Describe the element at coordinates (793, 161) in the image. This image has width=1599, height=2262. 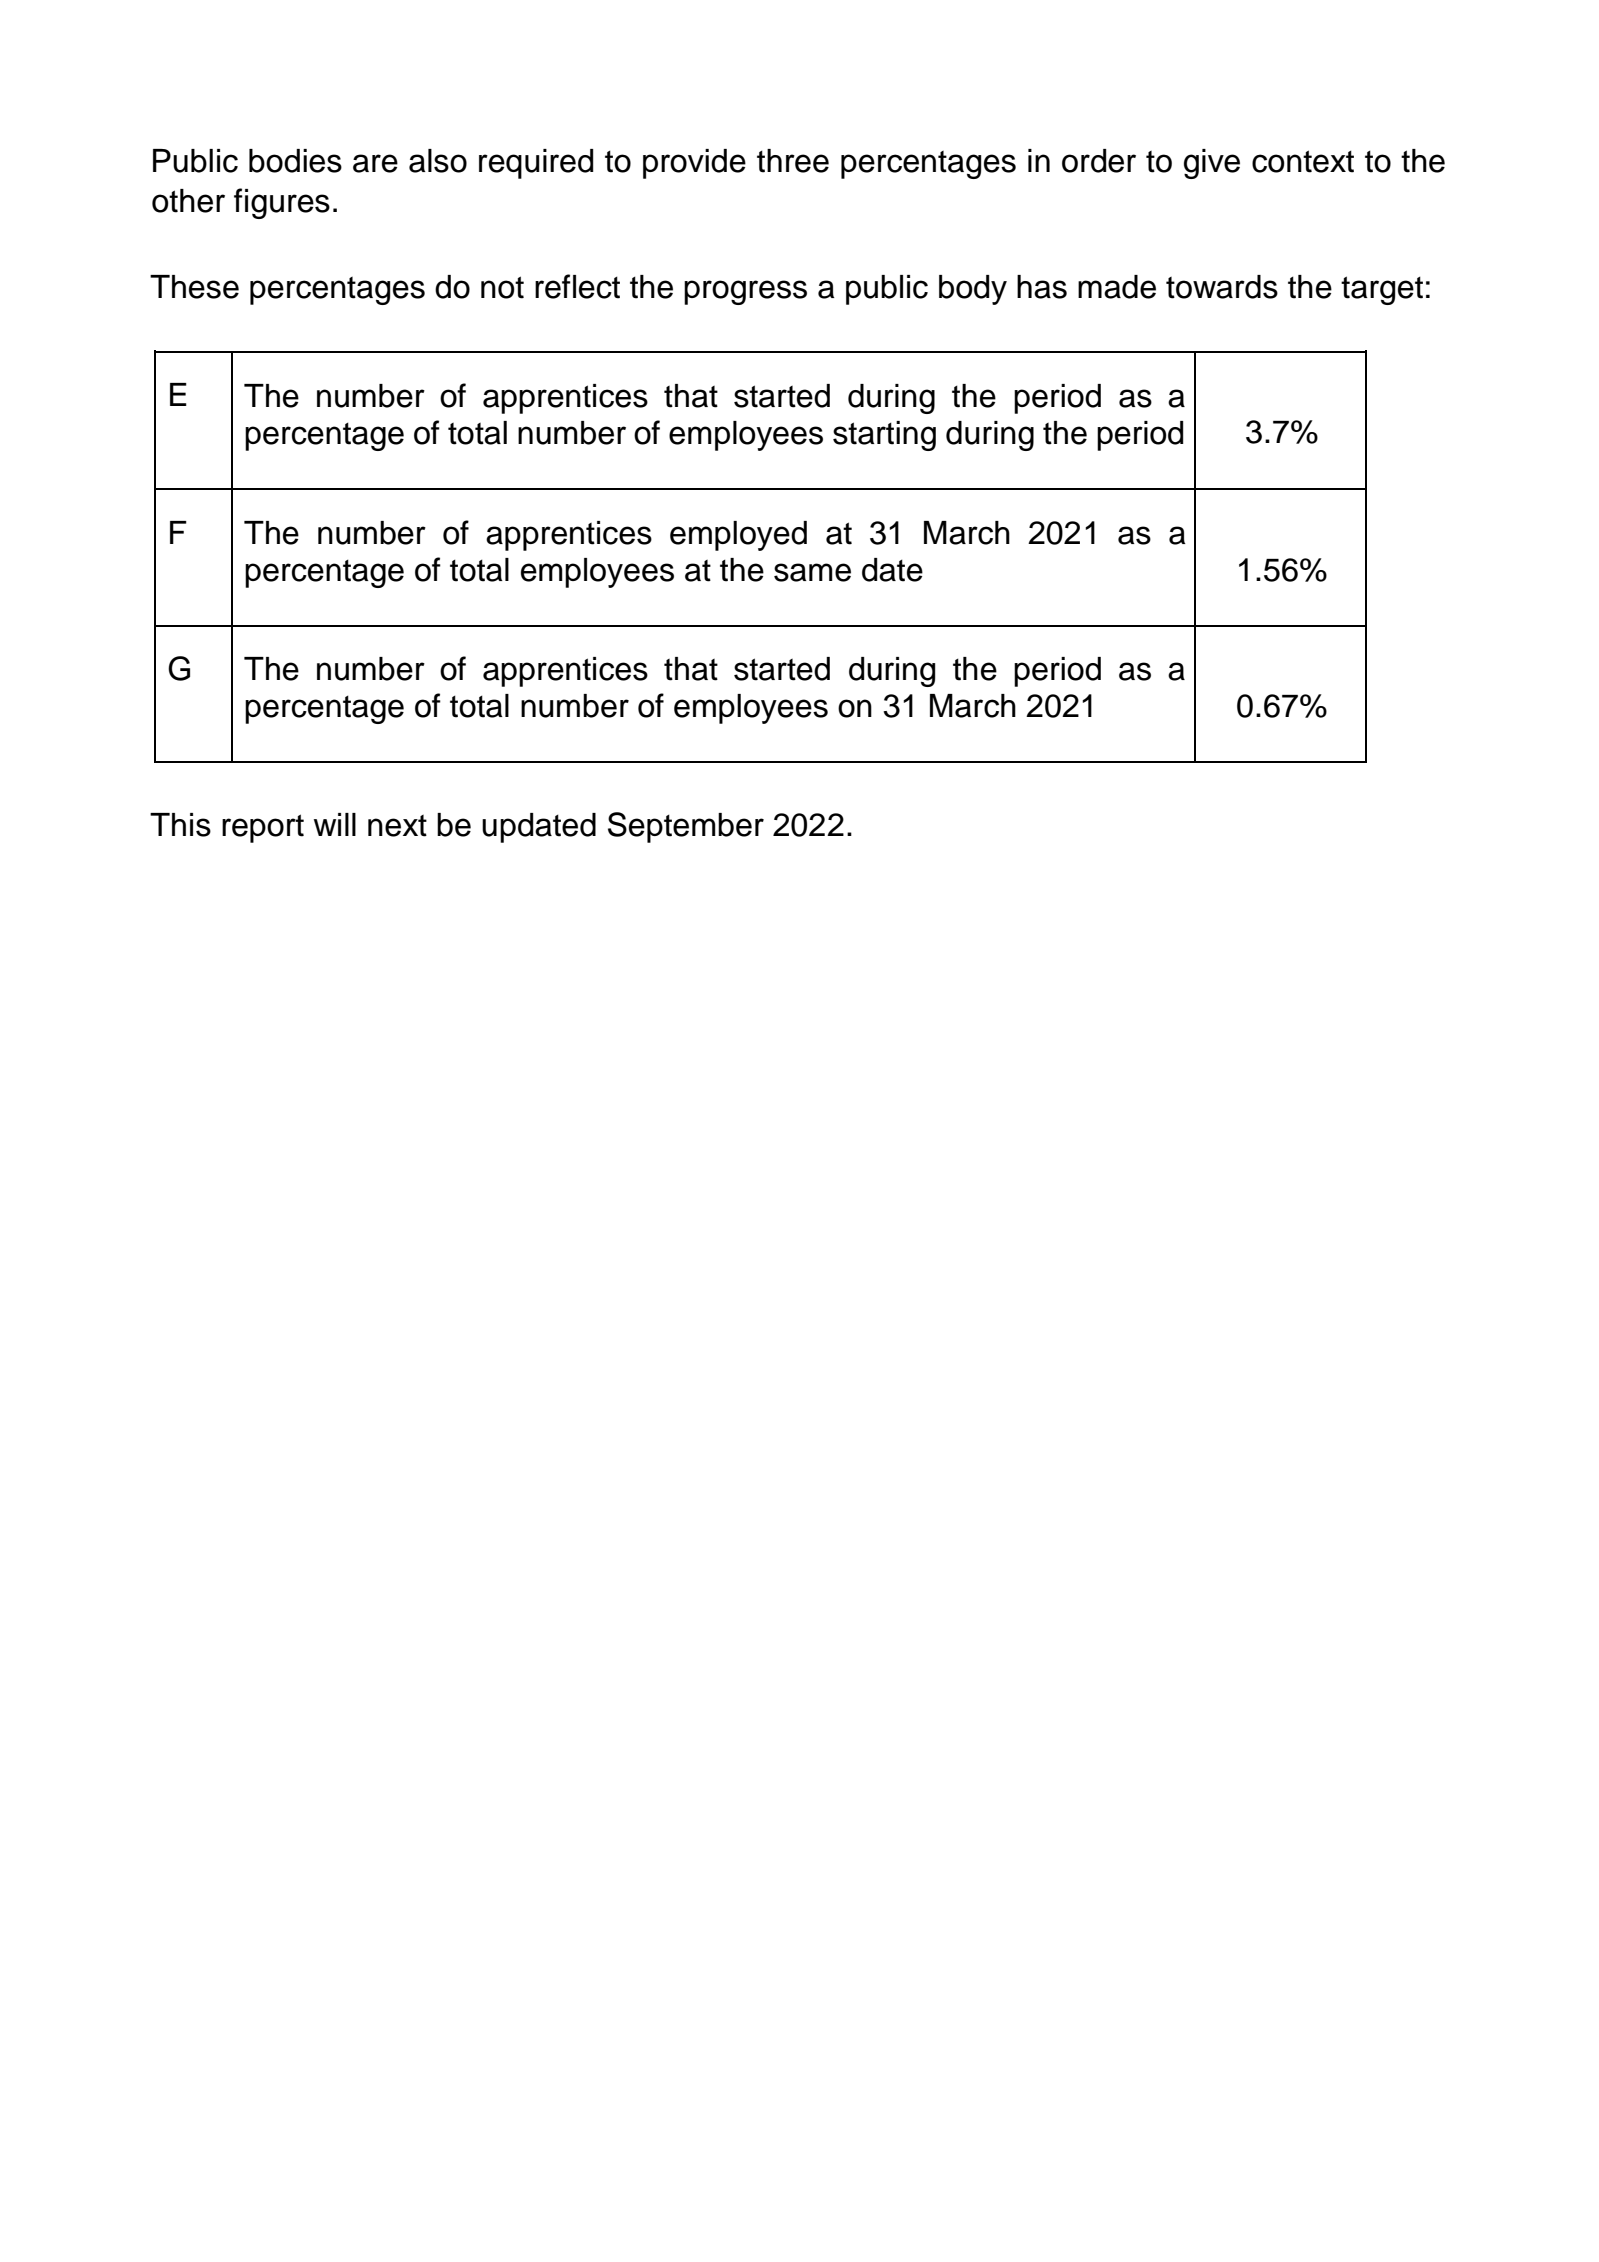
I see `three` at that location.
